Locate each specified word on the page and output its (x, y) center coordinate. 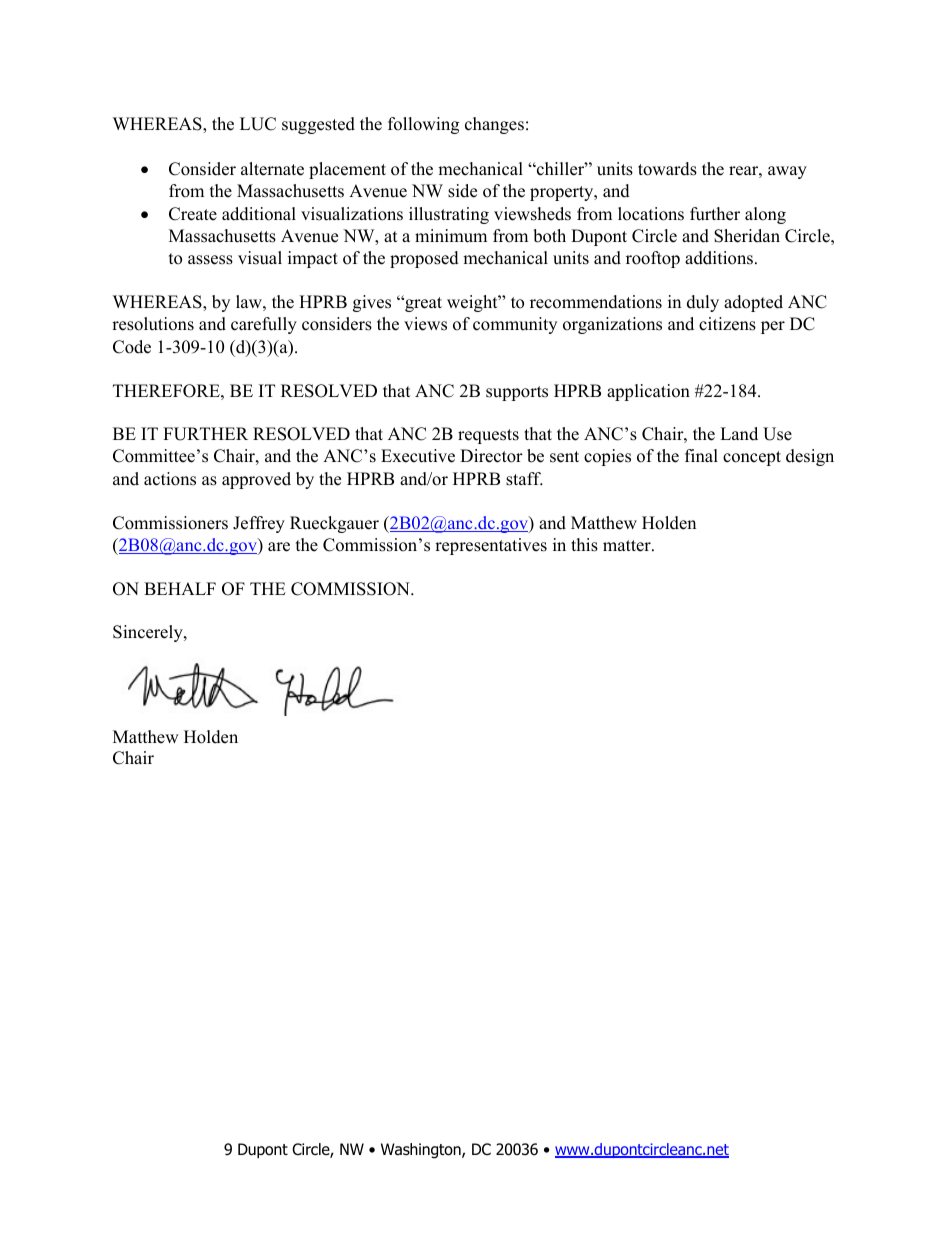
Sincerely (149, 633)
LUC (258, 124)
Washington (422, 1151)
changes (494, 125)
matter (628, 546)
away (787, 172)
